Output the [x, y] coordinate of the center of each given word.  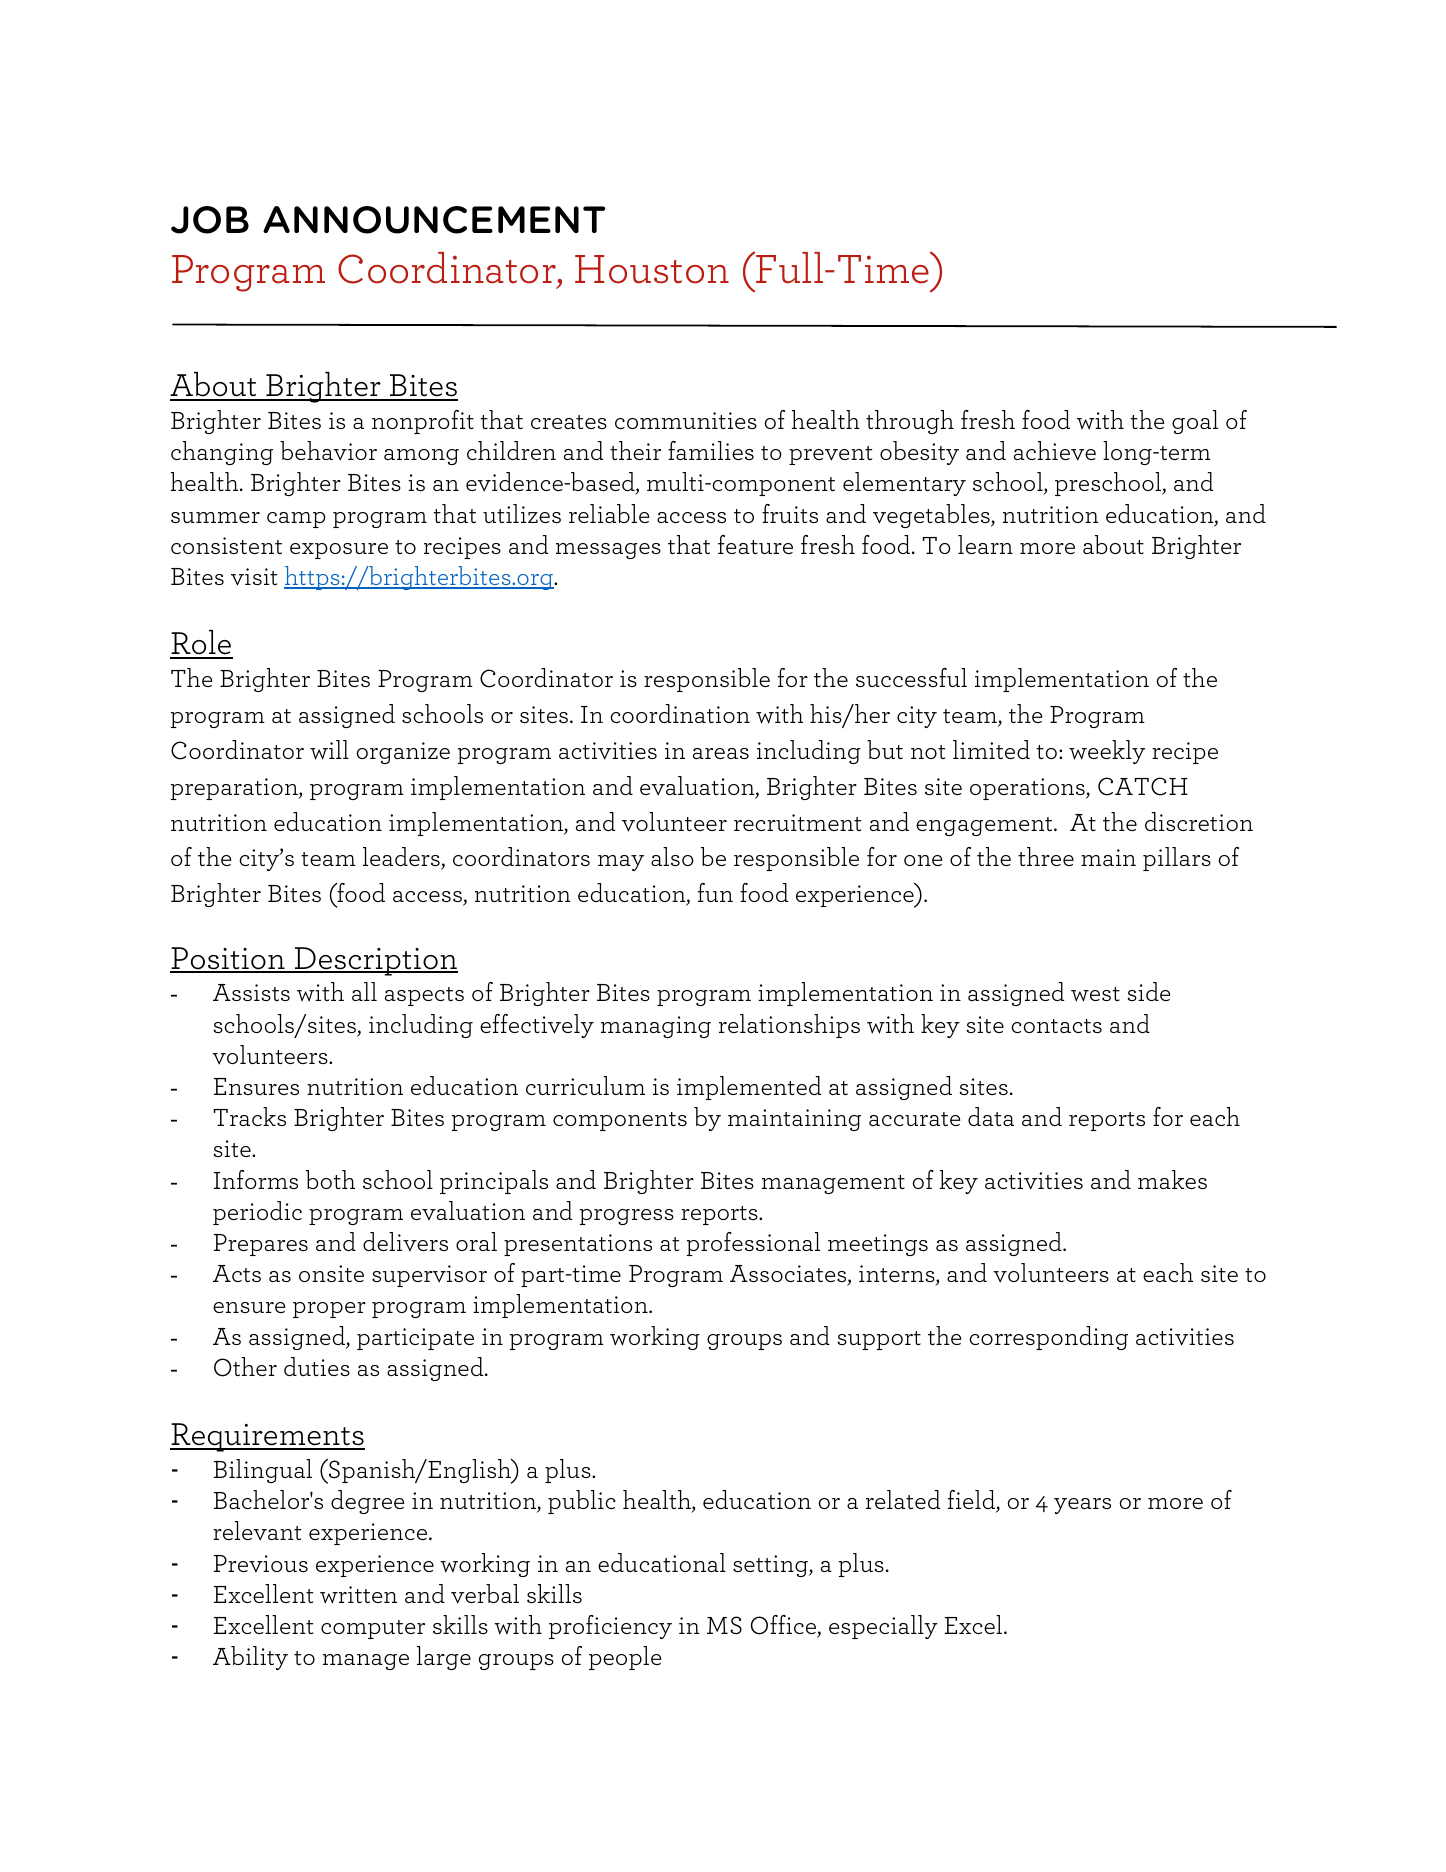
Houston [652, 269]
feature [755, 544]
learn [985, 544]
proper [329, 1310]
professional [753, 1244]
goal [1195, 422]
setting [771, 1566]
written [358, 1595]
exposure [339, 551]
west [1095, 994]
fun [715, 892]
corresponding [1048, 1338]
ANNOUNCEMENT [434, 220]
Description [375, 961]
